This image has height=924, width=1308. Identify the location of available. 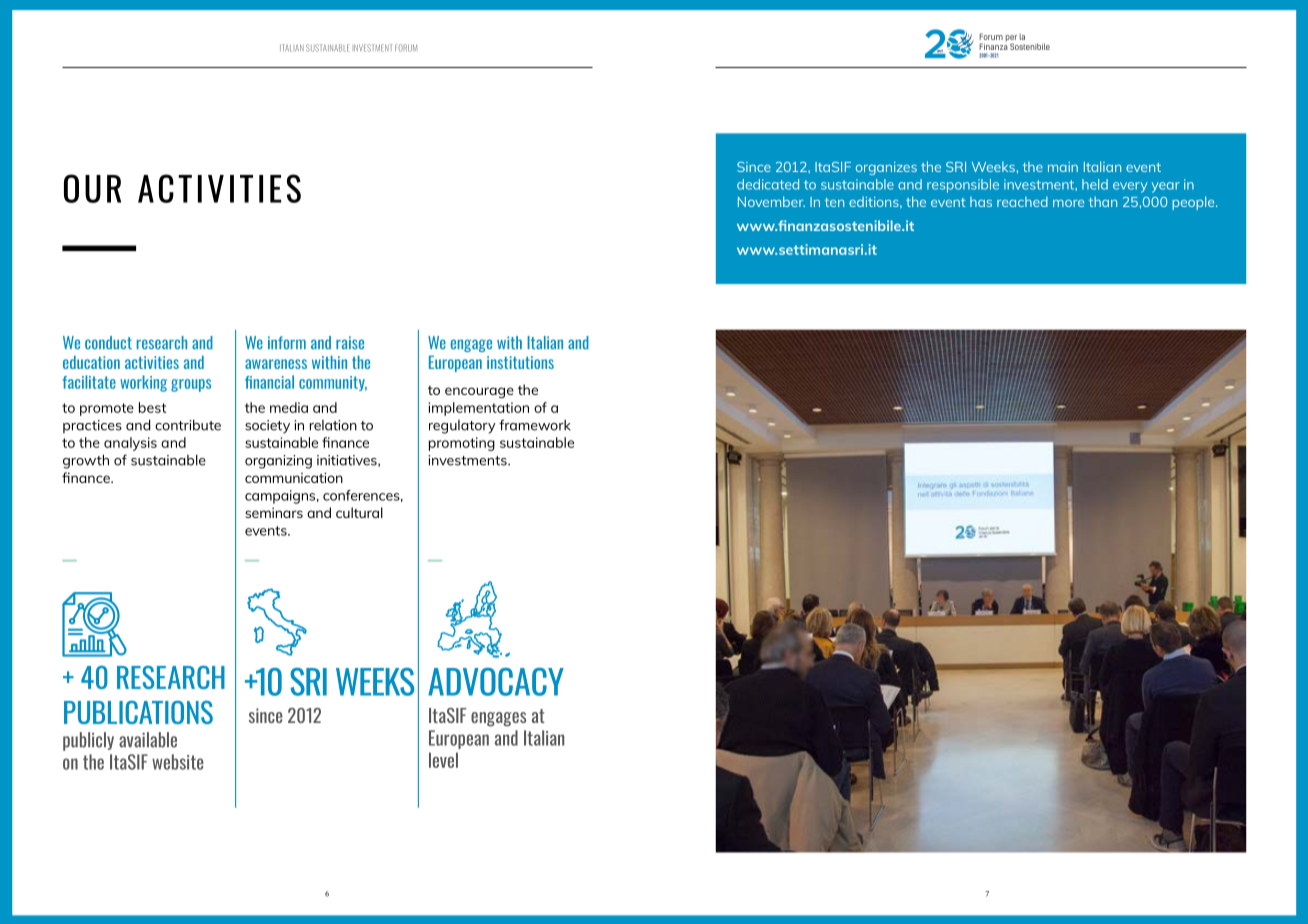
(148, 740).
